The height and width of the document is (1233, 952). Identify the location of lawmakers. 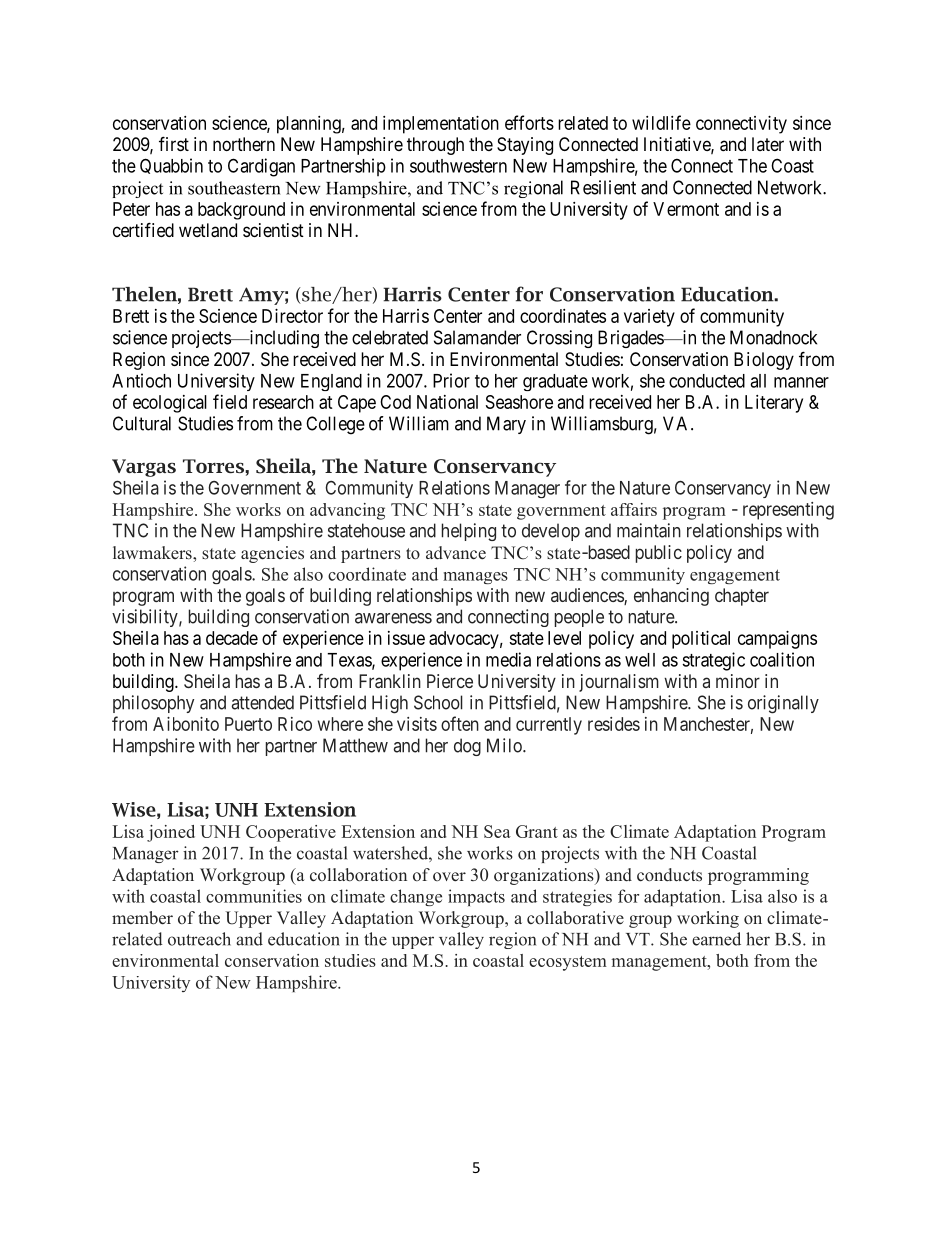
(153, 553).
